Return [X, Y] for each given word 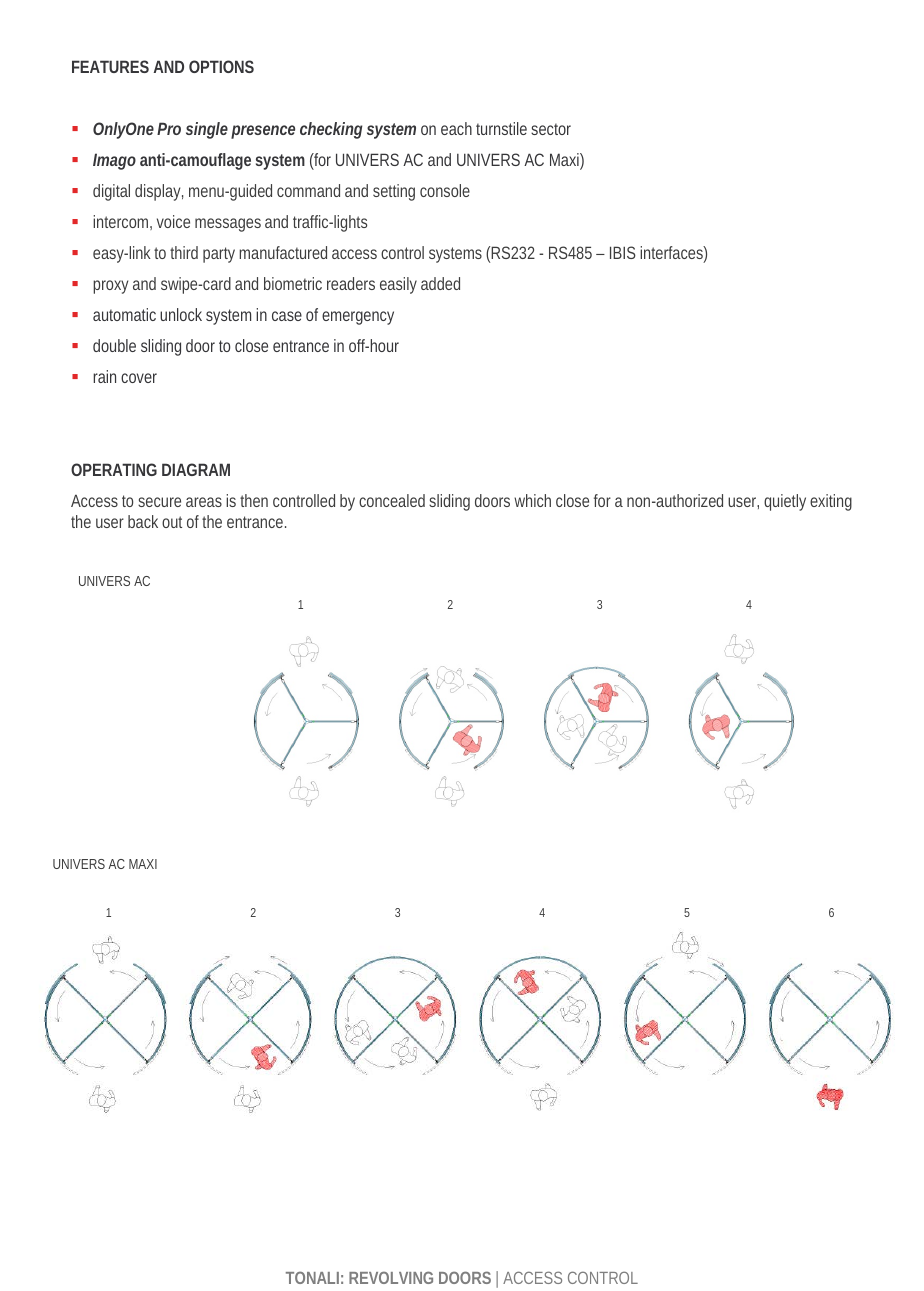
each [456, 128]
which [532, 500]
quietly [785, 502]
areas [204, 502]
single [207, 130]
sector [551, 129]
